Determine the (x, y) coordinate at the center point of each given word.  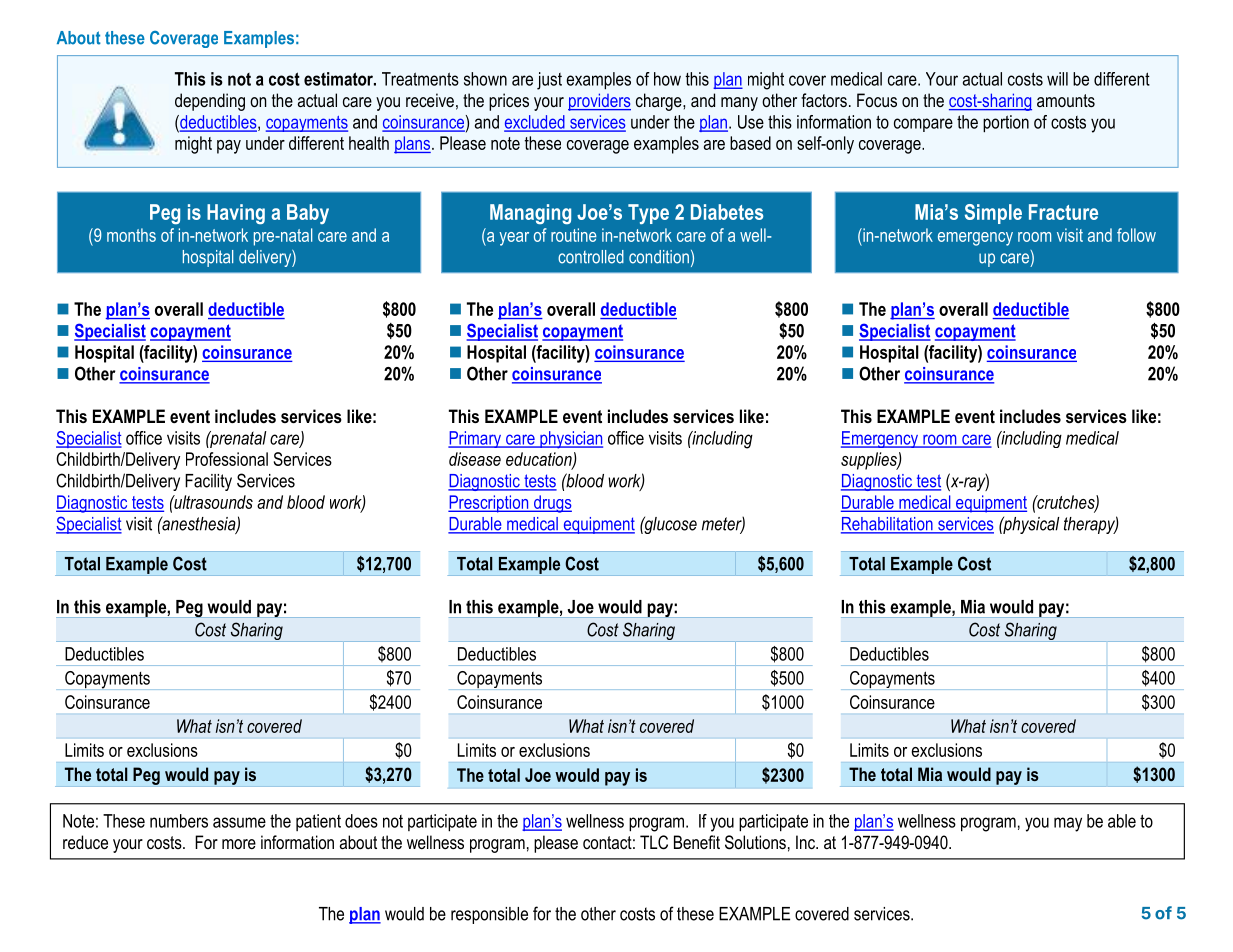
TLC (654, 842)
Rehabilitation (888, 525)
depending (210, 102)
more (239, 844)
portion (1006, 124)
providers (599, 102)
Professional (227, 459)
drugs (551, 504)
